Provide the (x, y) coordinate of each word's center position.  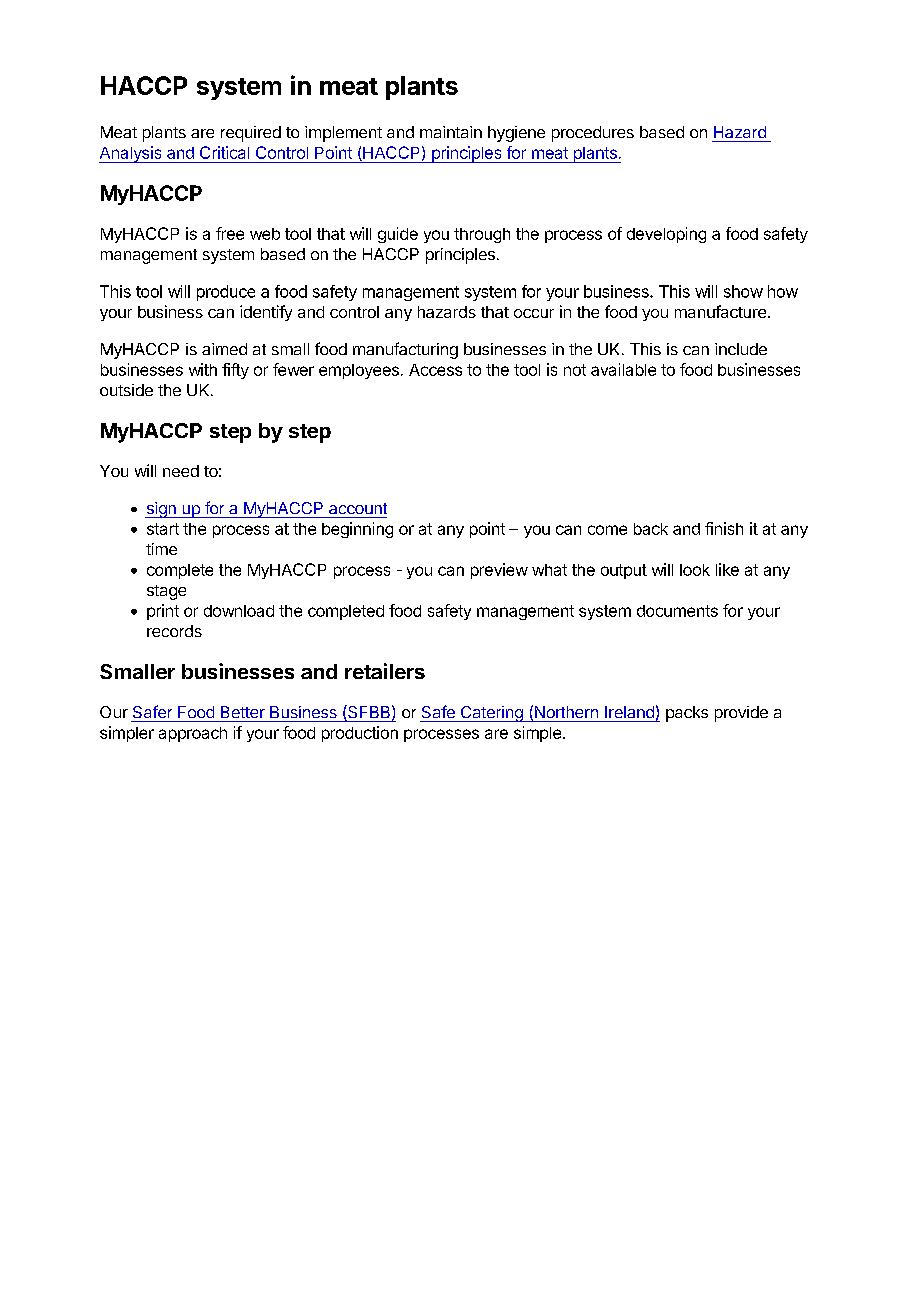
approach (193, 734)
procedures (593, 134)
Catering (491, 714)
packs (687, 714)
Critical (224, 152)
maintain (451, 132)
